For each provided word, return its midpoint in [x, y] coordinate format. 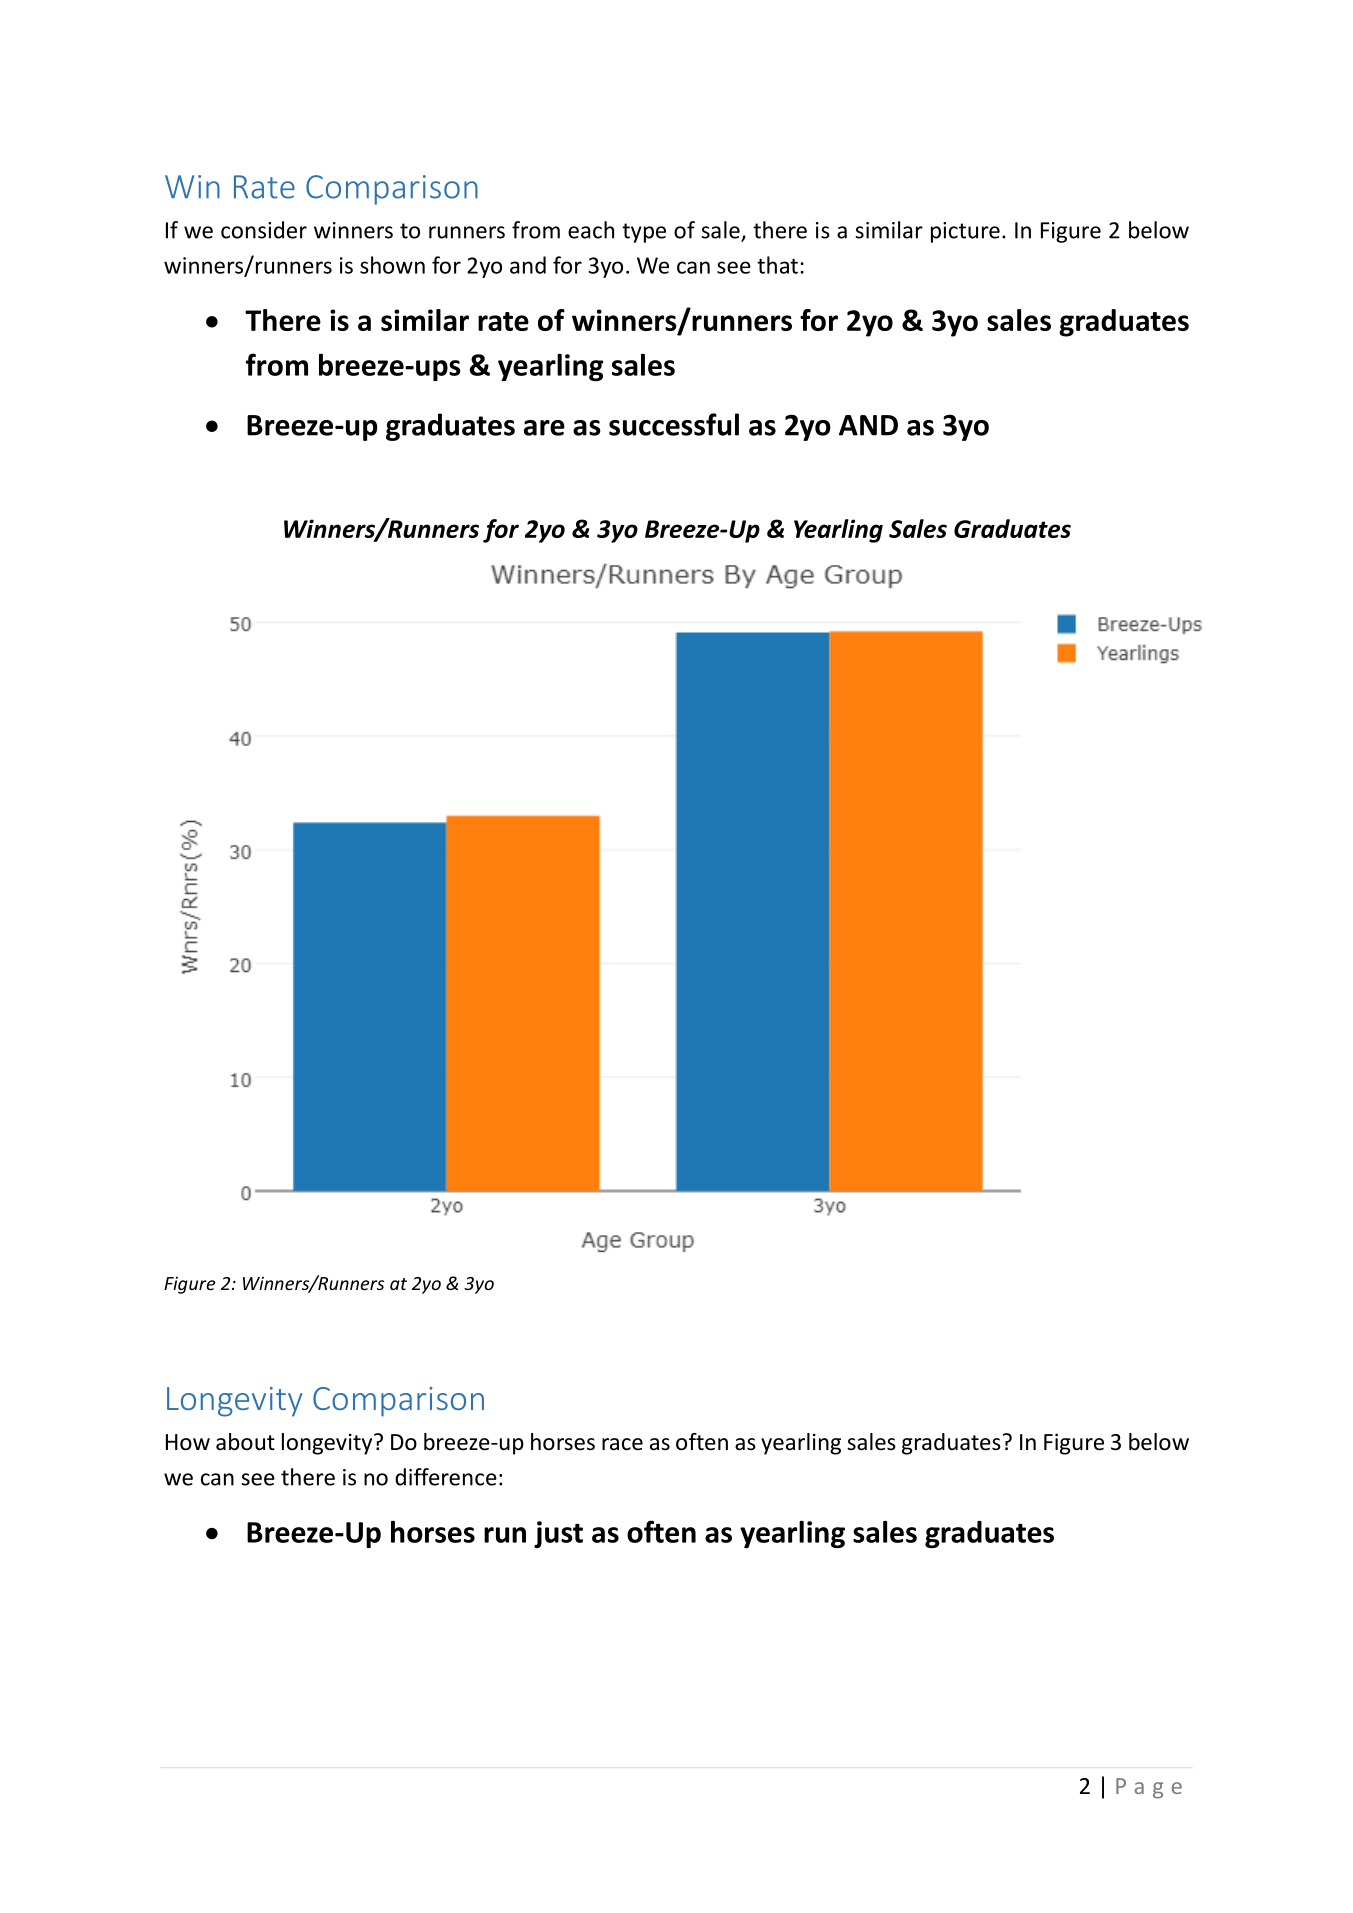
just [558, 1534]
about [245, 1442]
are [544, 428]
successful [674, 424]
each [591, 230]
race [622, 1444]
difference [446, 1477]
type [644, 233]
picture [965, 232]
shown [392, 265]
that [777, 265]
